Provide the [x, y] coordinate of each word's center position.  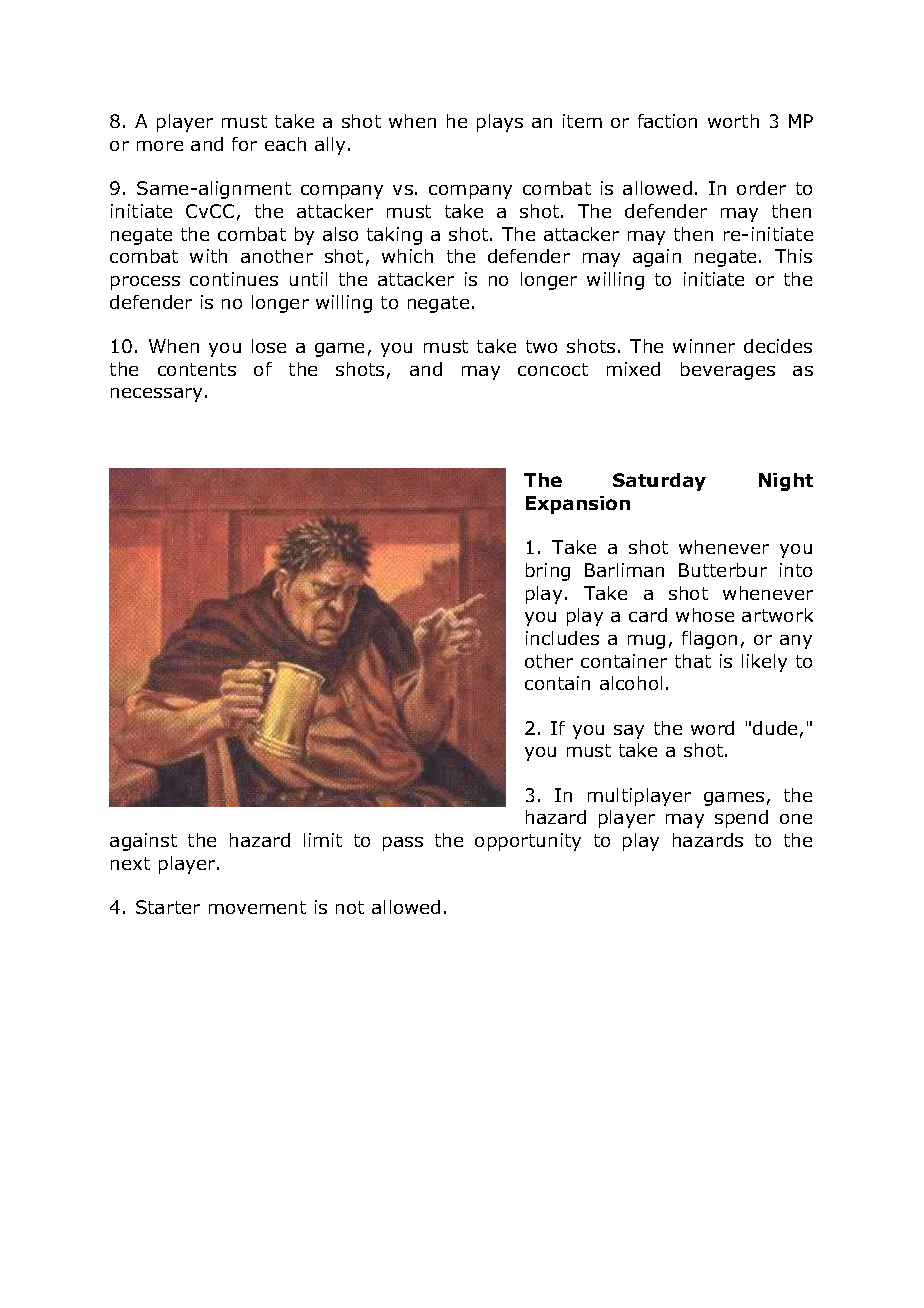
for [244, 144]
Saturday [659, 482]
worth [733, 121]
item [582, 121]
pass [403, 844]
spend [741, 819]
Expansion [578, 505]
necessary [156, 395]
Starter [168, 907]
